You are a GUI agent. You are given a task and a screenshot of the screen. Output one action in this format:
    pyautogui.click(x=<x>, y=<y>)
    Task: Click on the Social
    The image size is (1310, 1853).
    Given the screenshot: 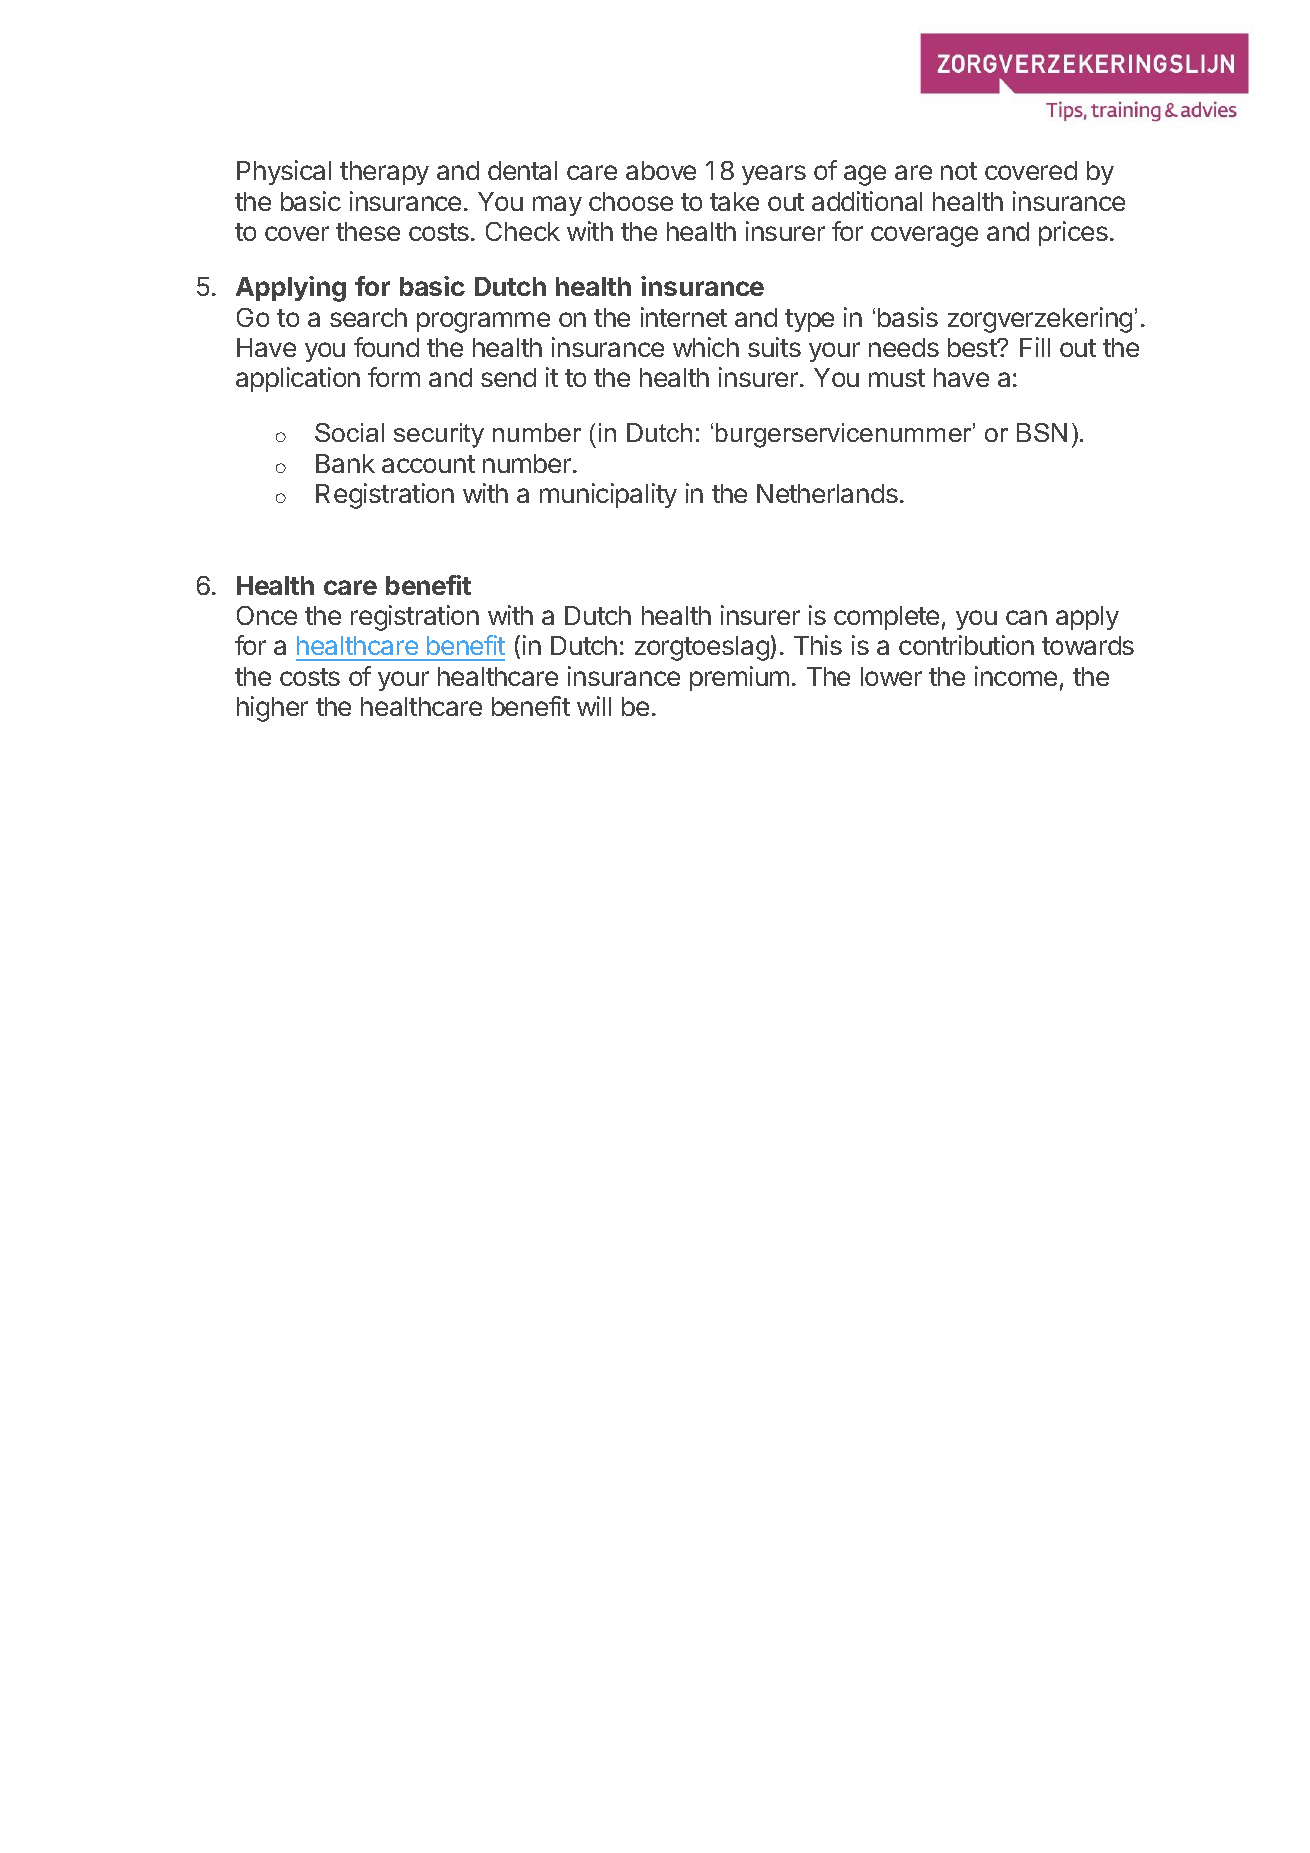 What is the action you would take?
    pyautogui.click(x=349, y=432)
